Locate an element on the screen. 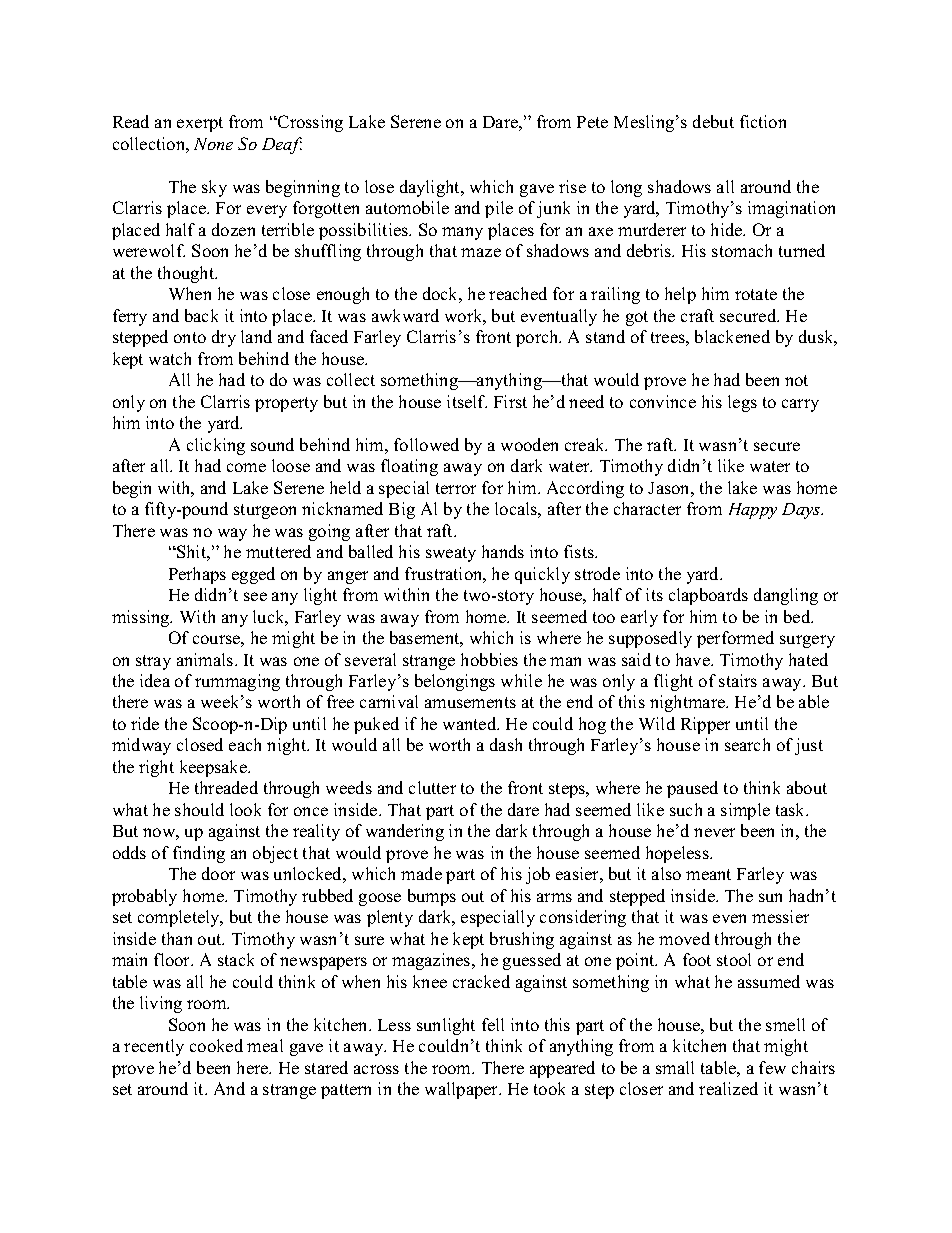 The width and height of the screenshot is (952, 1233). clapboards is located at coordinates (708, 596).
